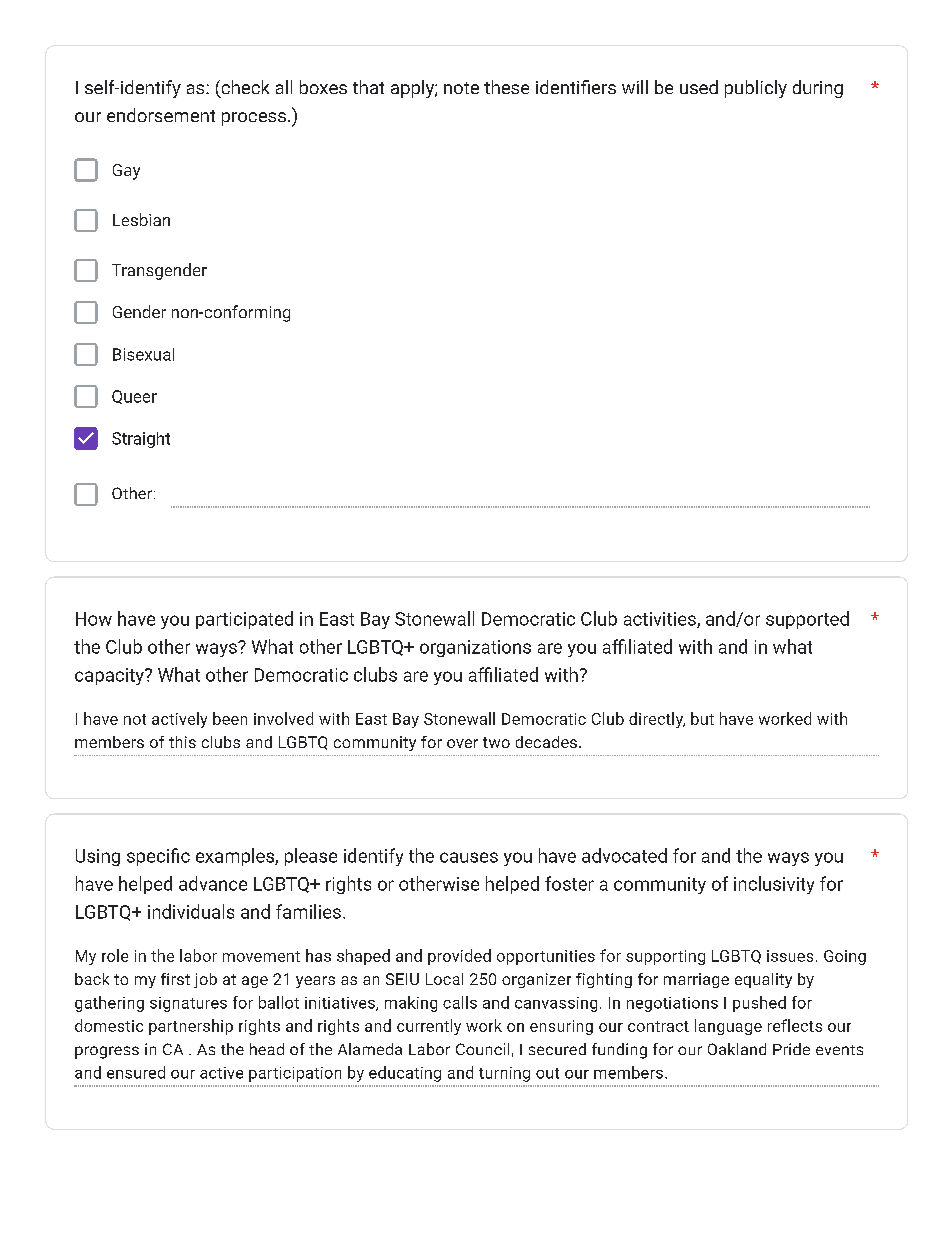 Image resolution: width=952 pixels, height=1233 pixels. What do you see at coordinates (482, 1049) in the screenshot?
I see `Council` at bounding box center [482, 1049].
